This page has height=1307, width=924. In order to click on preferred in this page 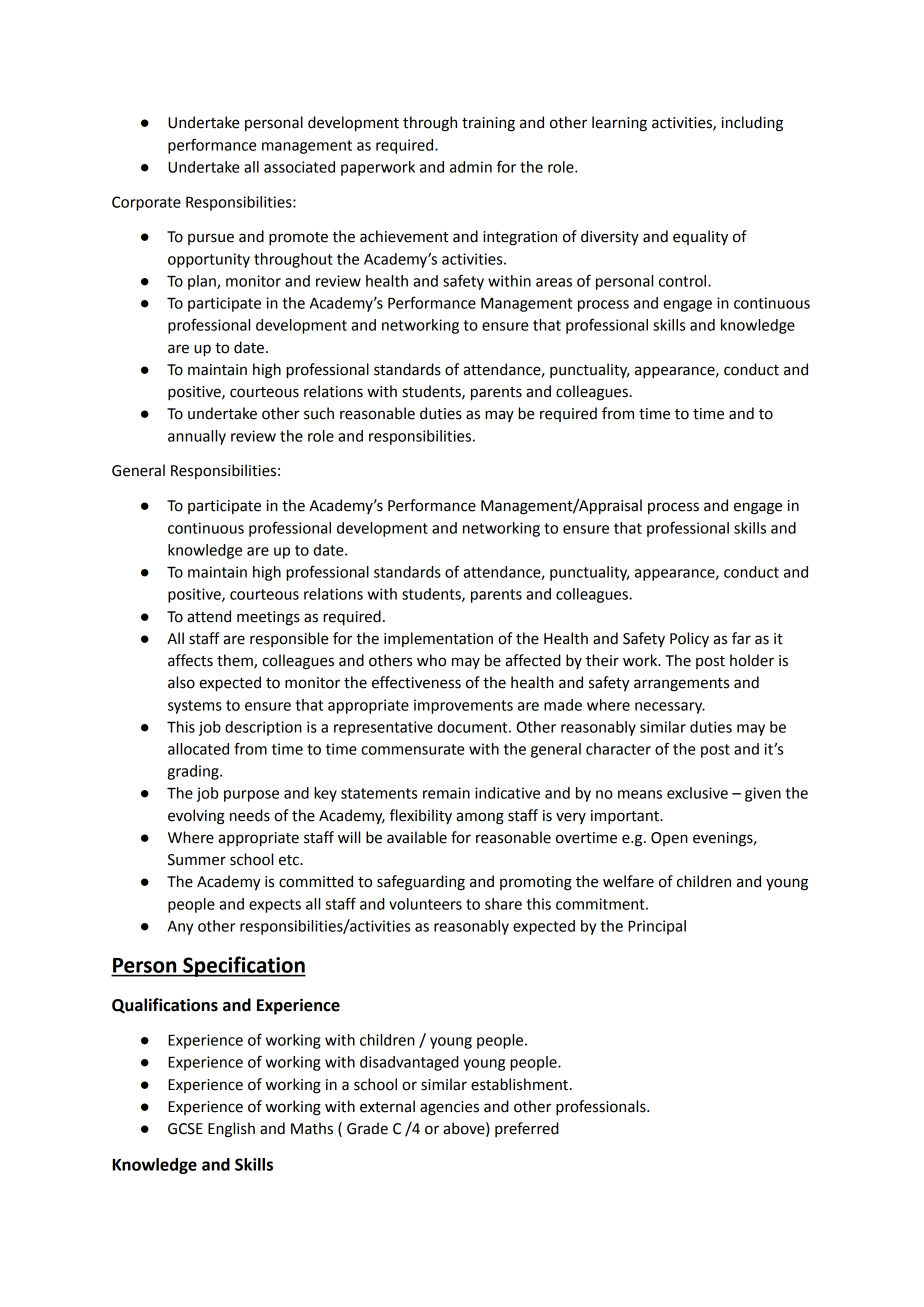, I will do `click(527, 1129)`.
